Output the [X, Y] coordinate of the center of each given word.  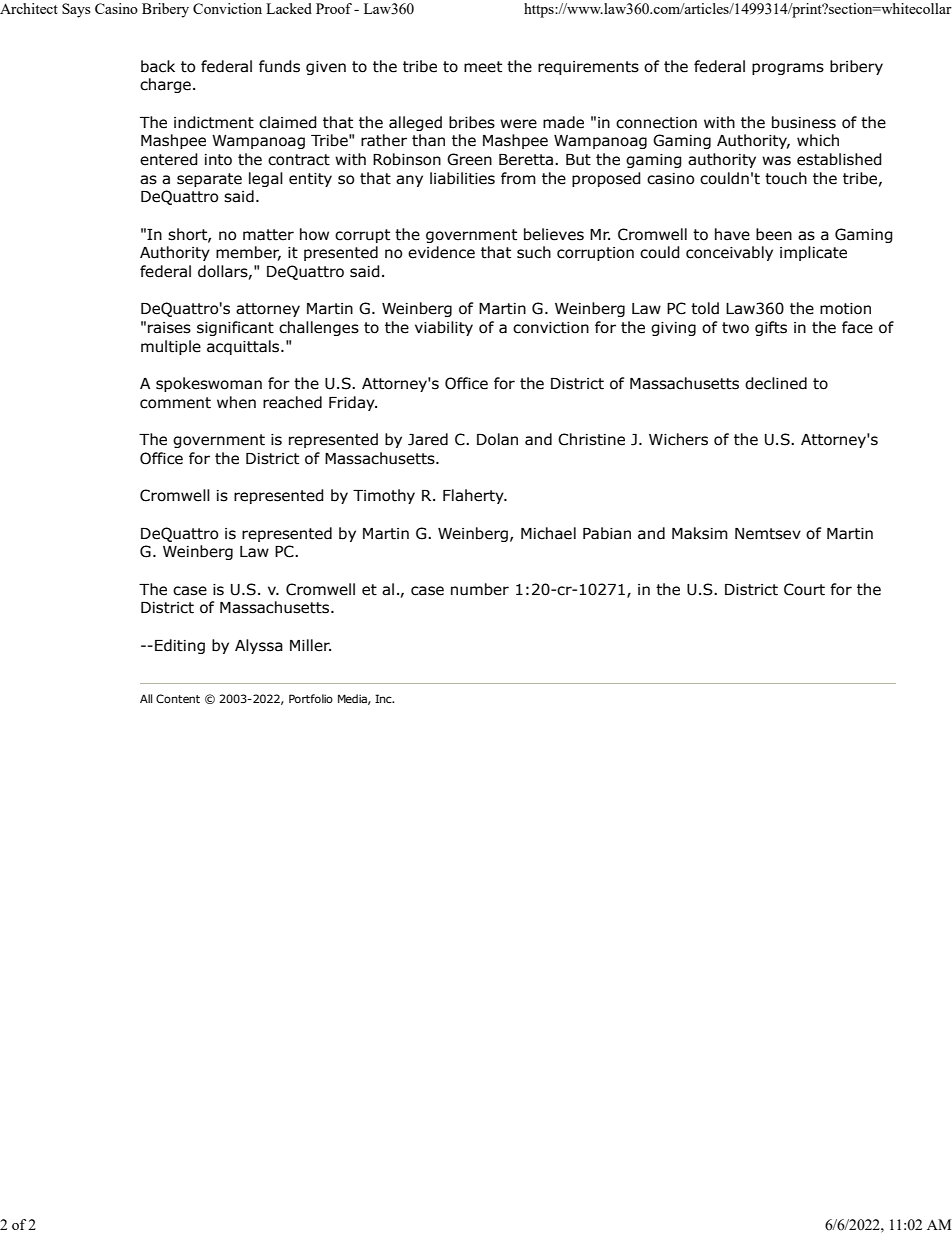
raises [169, 328]
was [776, 161]
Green [469, 159]
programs [788, 69]
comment [175, 403]
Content [178, 698]
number [480, 589]
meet [483, 67]
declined [776, 383]
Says [76, 10]
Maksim [700, 533]
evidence [441, 252]
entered [169, 159]
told [705, 308]
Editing [180, 646]
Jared [428, 439]
